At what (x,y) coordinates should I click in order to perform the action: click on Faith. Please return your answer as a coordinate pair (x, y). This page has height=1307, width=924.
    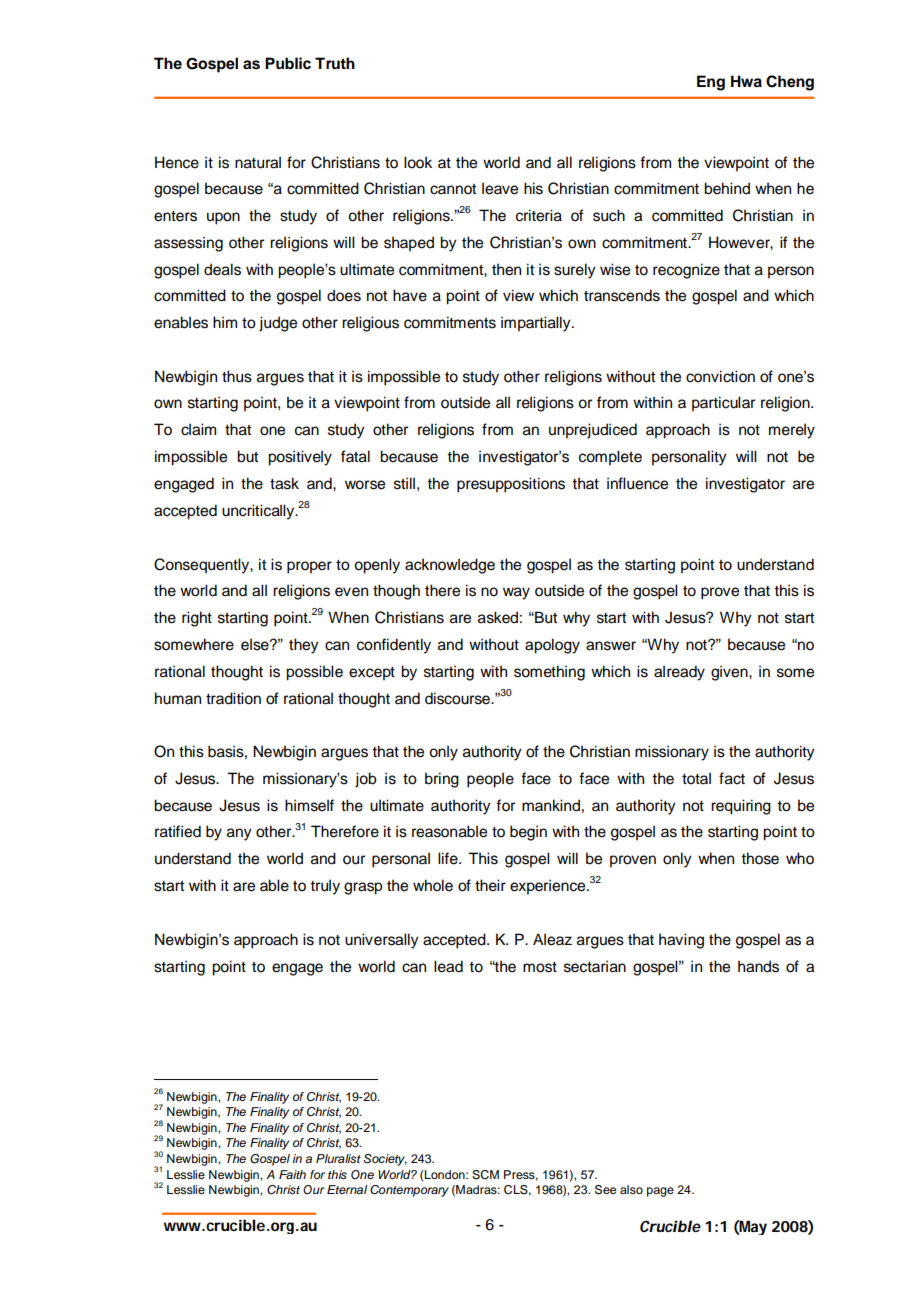
    Looking at the image, I should click on (292, 1174).
